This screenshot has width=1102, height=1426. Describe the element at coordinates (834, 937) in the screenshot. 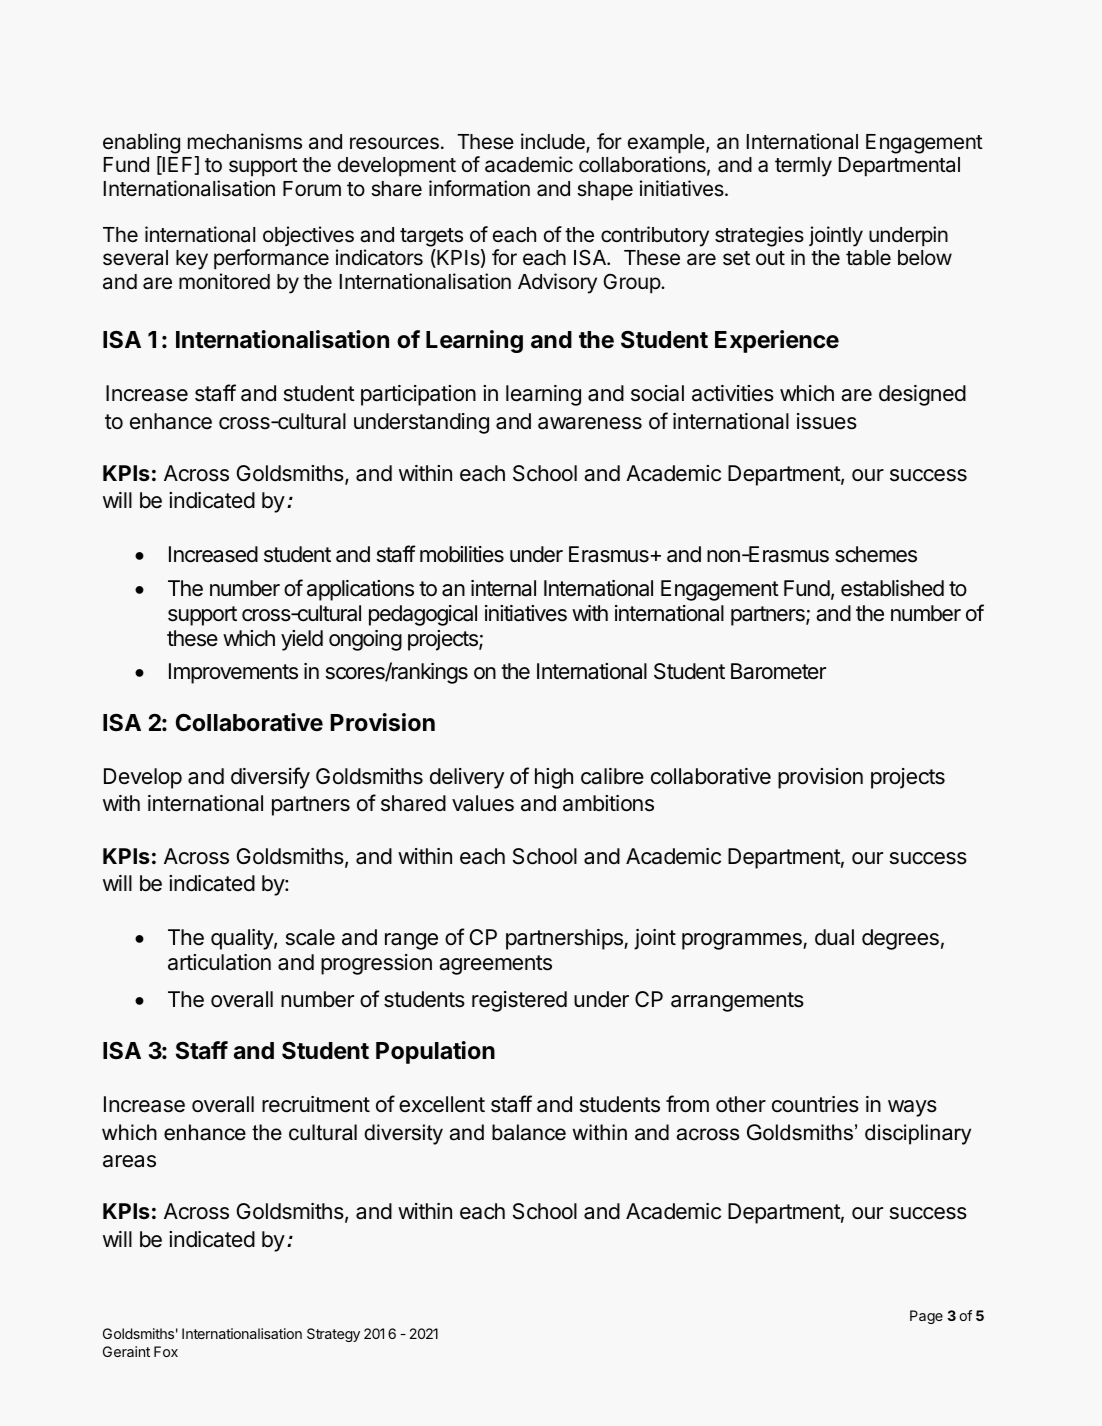

I see `dual` at that location.
